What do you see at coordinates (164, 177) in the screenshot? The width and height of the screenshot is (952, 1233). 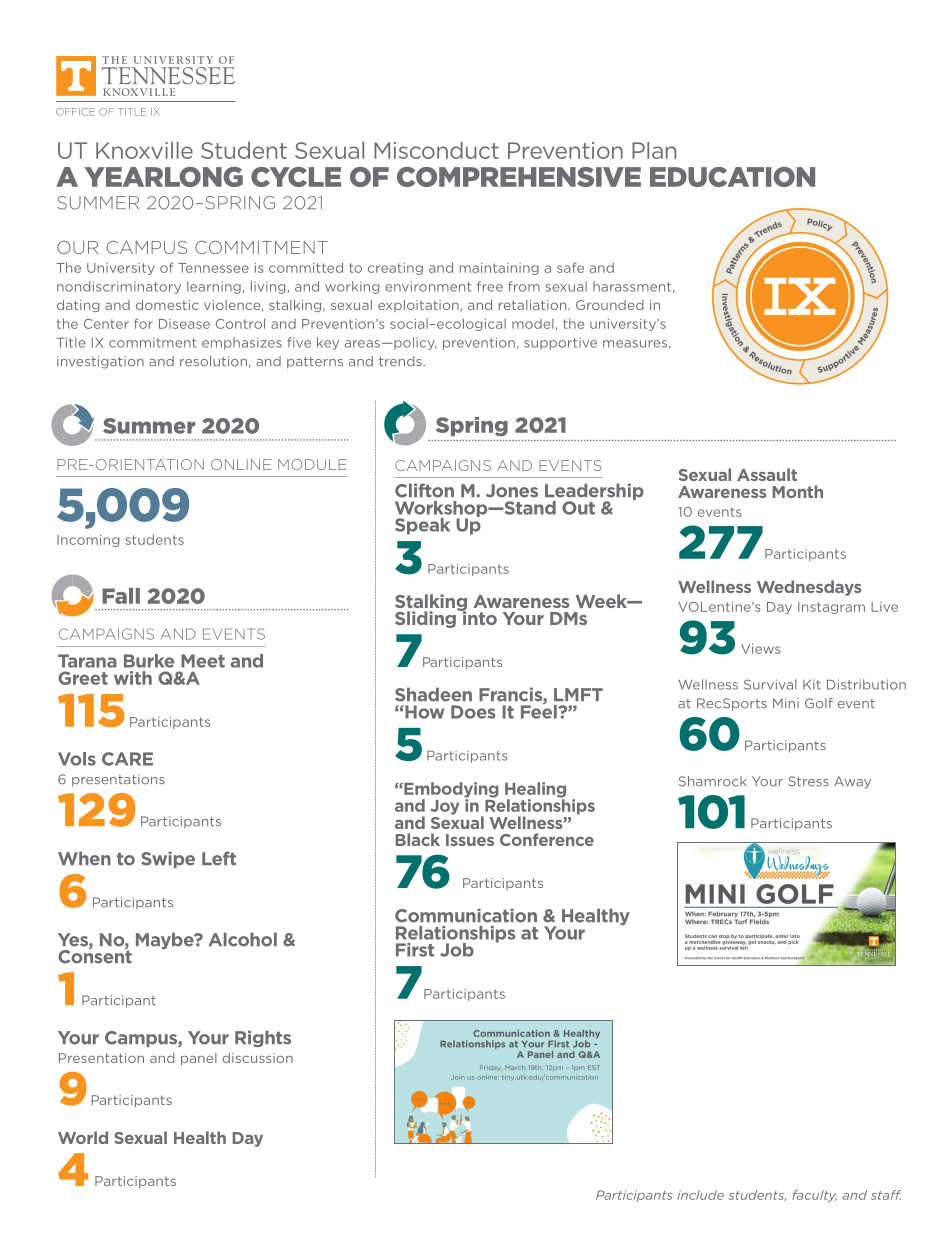 I see `YEARLONG` at bounding box center [164, 177].
